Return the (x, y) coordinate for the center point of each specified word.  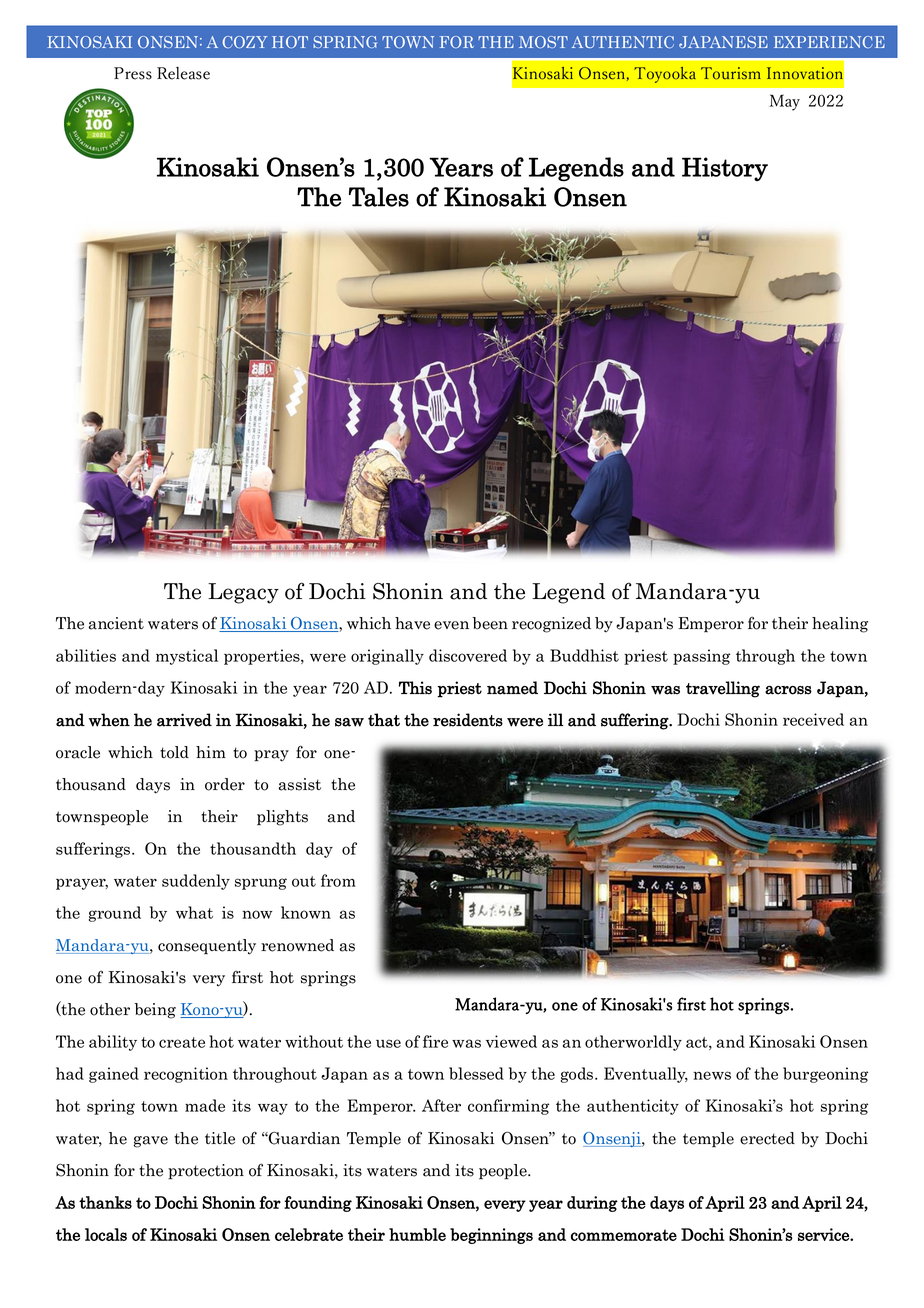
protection (206, 1172)
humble (417, 1234)
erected (767, 1138)
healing (840, 625)
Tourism (731, 73)
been (490, 623)
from (338, 880)
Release (183, 73)
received (813, 719)
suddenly (196, 882)
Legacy (243, 593)
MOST (543, 42)
